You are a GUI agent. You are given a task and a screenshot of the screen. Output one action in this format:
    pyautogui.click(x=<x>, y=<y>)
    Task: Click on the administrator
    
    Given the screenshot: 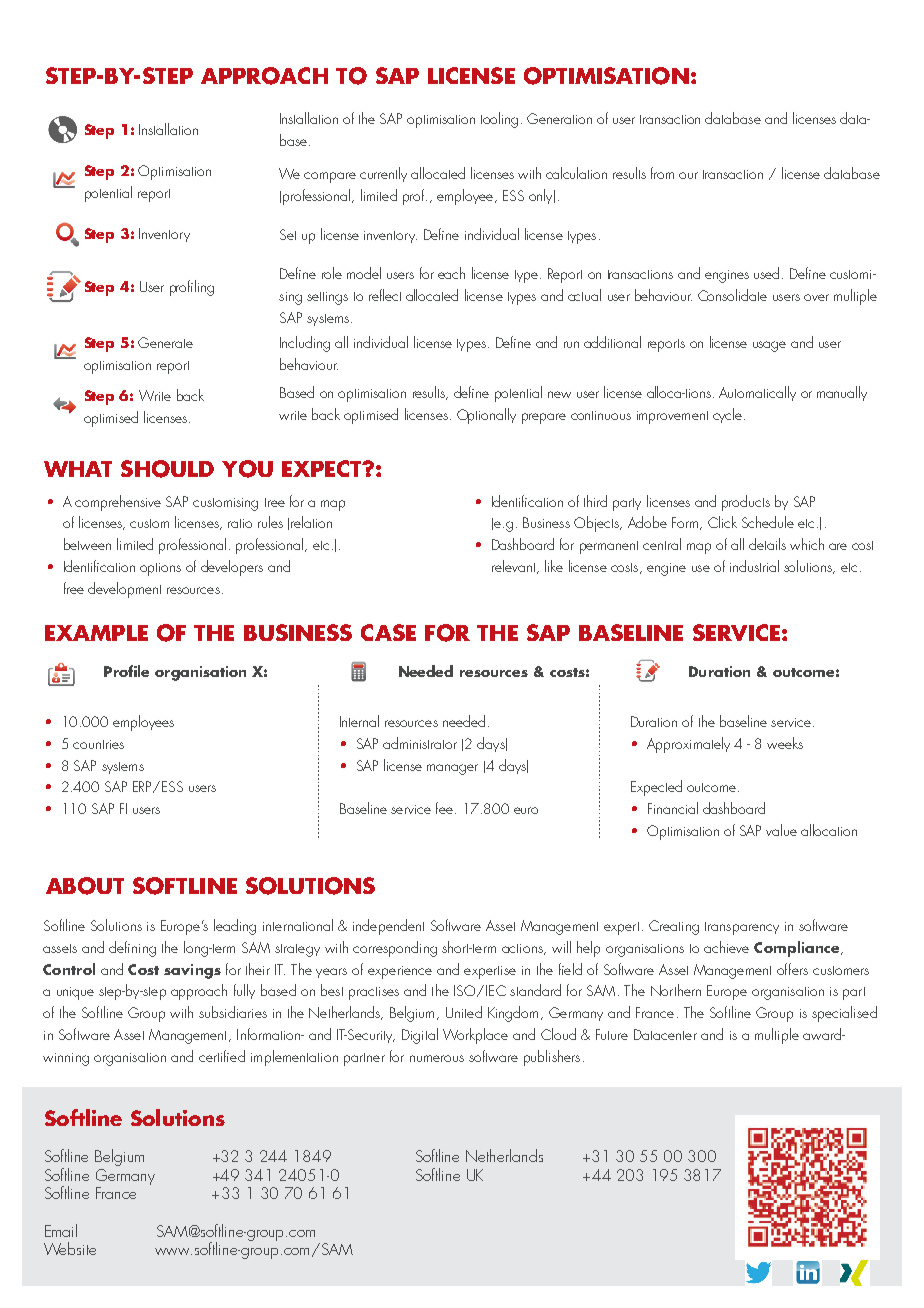 What is the action you would take?
    pyautogui.click(x=420, y=743)
